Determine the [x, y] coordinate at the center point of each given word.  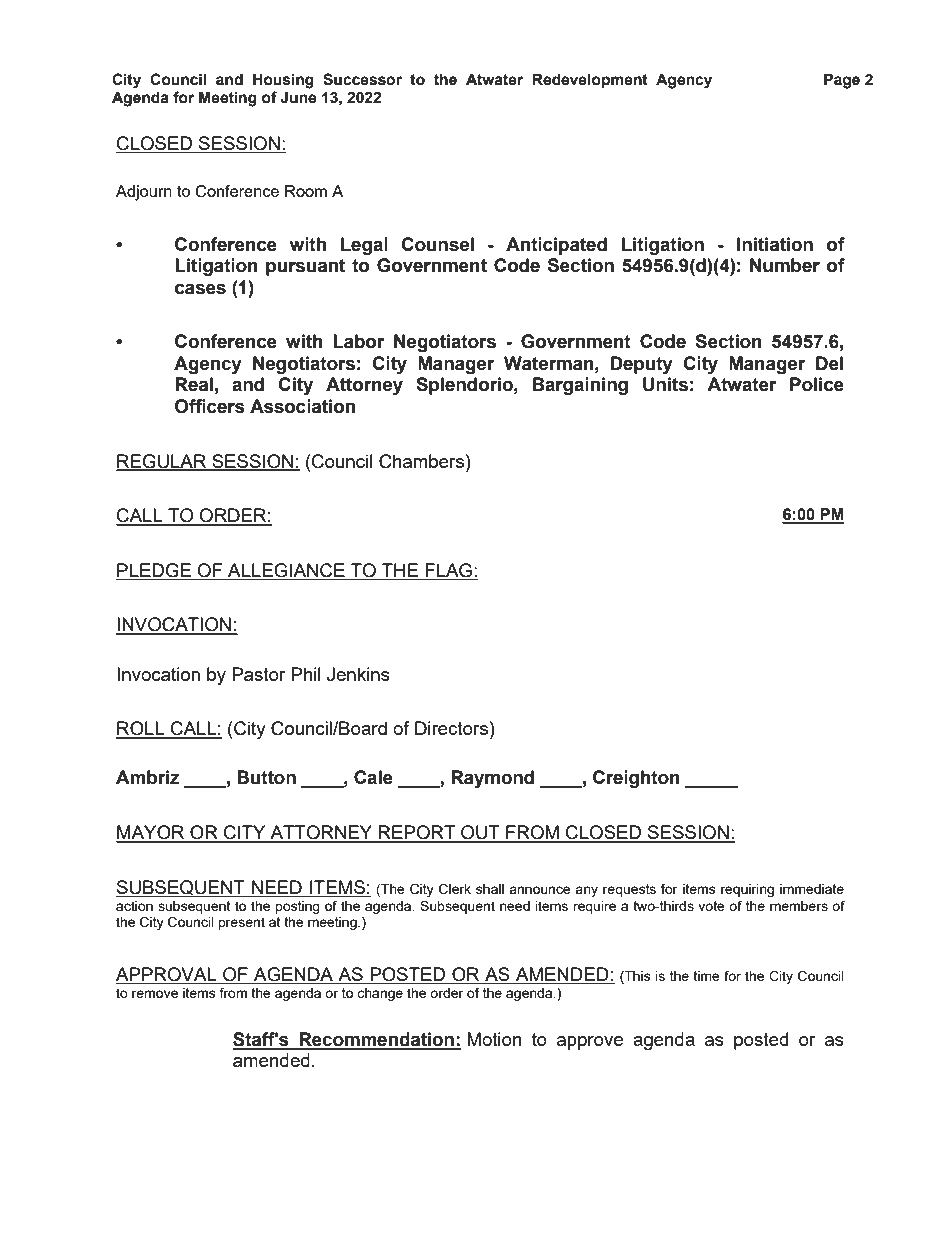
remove [155, 994]
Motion [494, 1039]
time [706, 976]
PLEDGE [155, 571]
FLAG [449, 570]
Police [817, 384]
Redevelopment [590, 80]
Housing [283, 81]
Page [842, 81]
